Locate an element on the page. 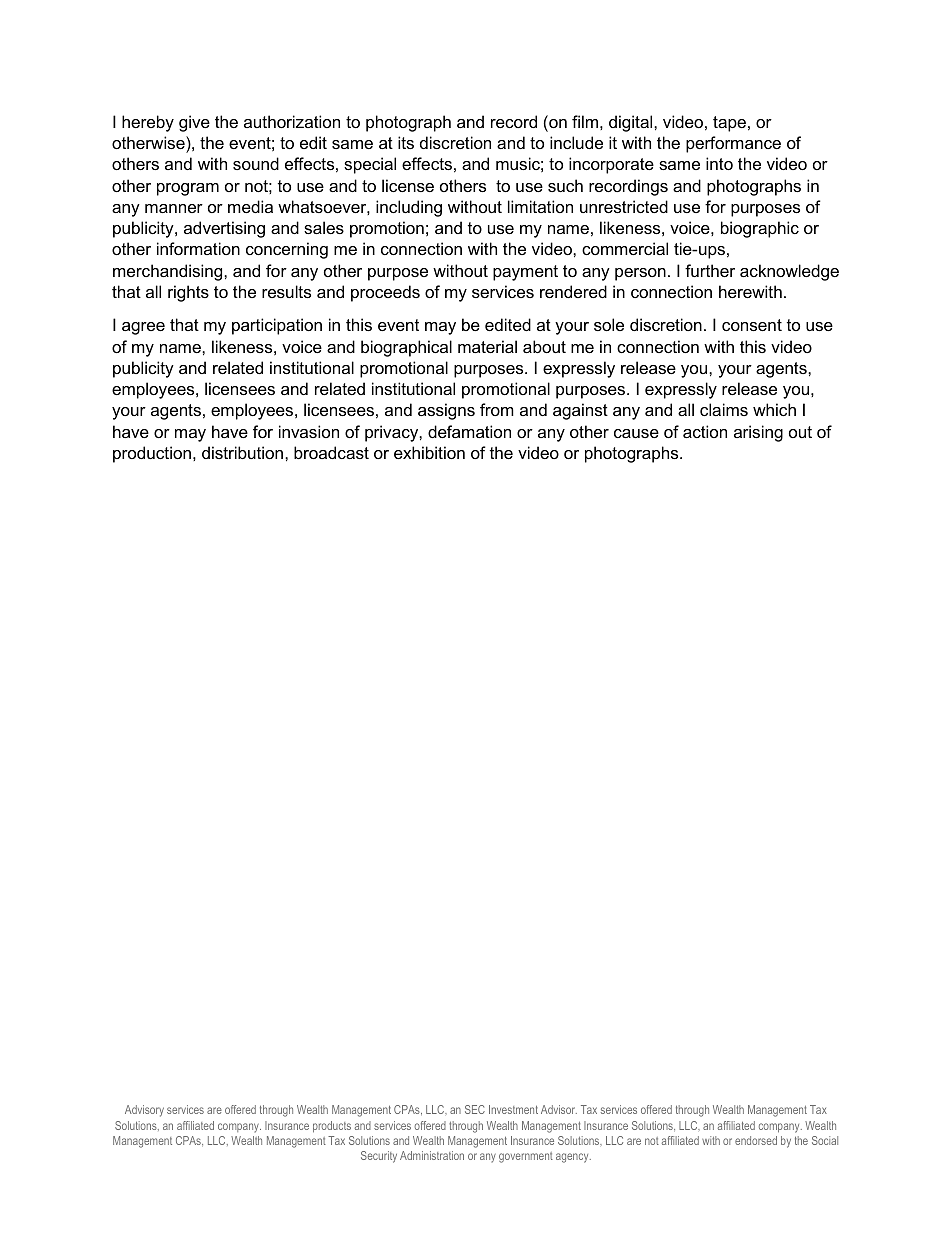 The image size is (952, 1233). endorsed is located at coordinates (756, 1140).
